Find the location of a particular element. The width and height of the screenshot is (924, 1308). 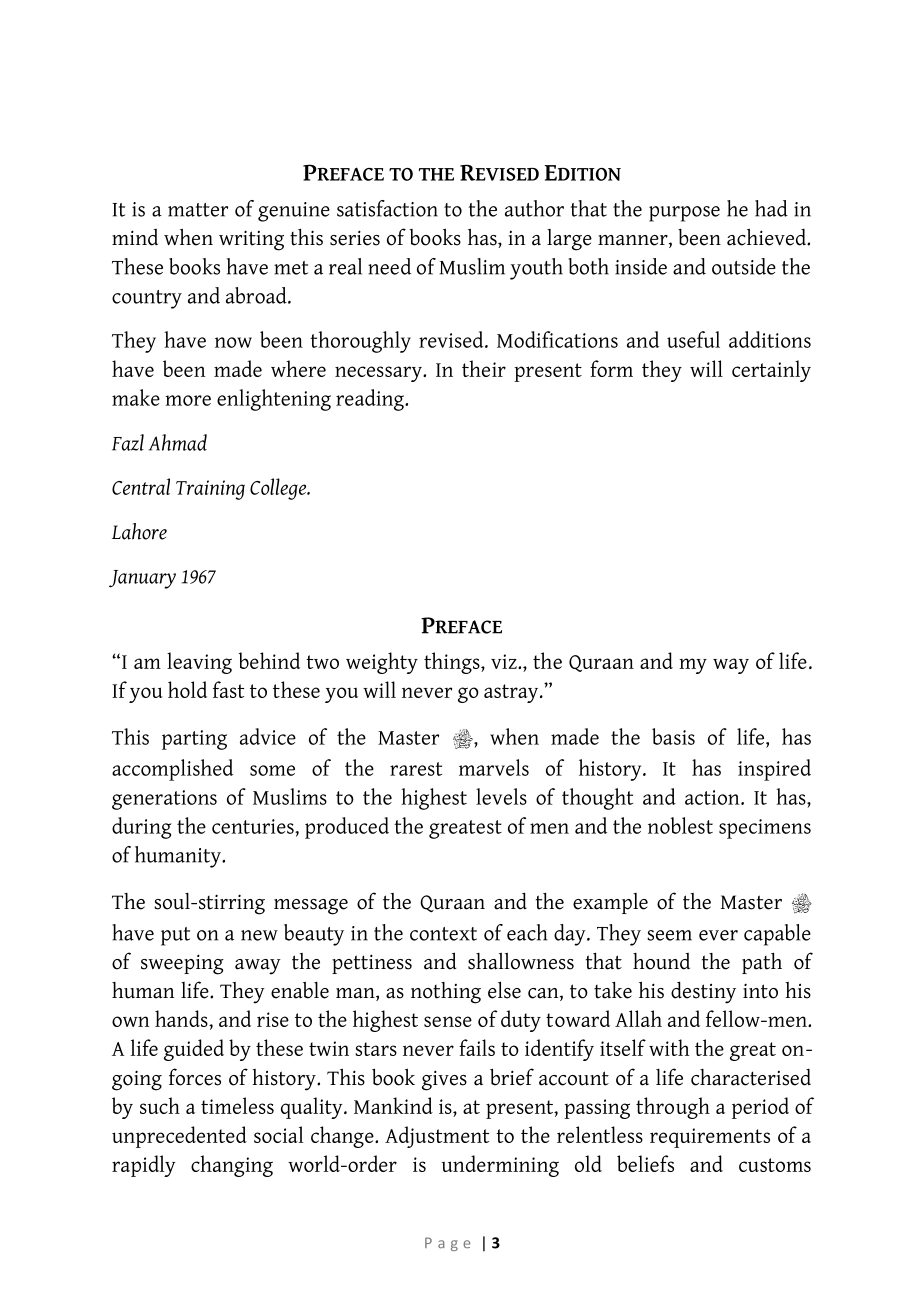

unprecedented is located at coordinates (179, 1137).
